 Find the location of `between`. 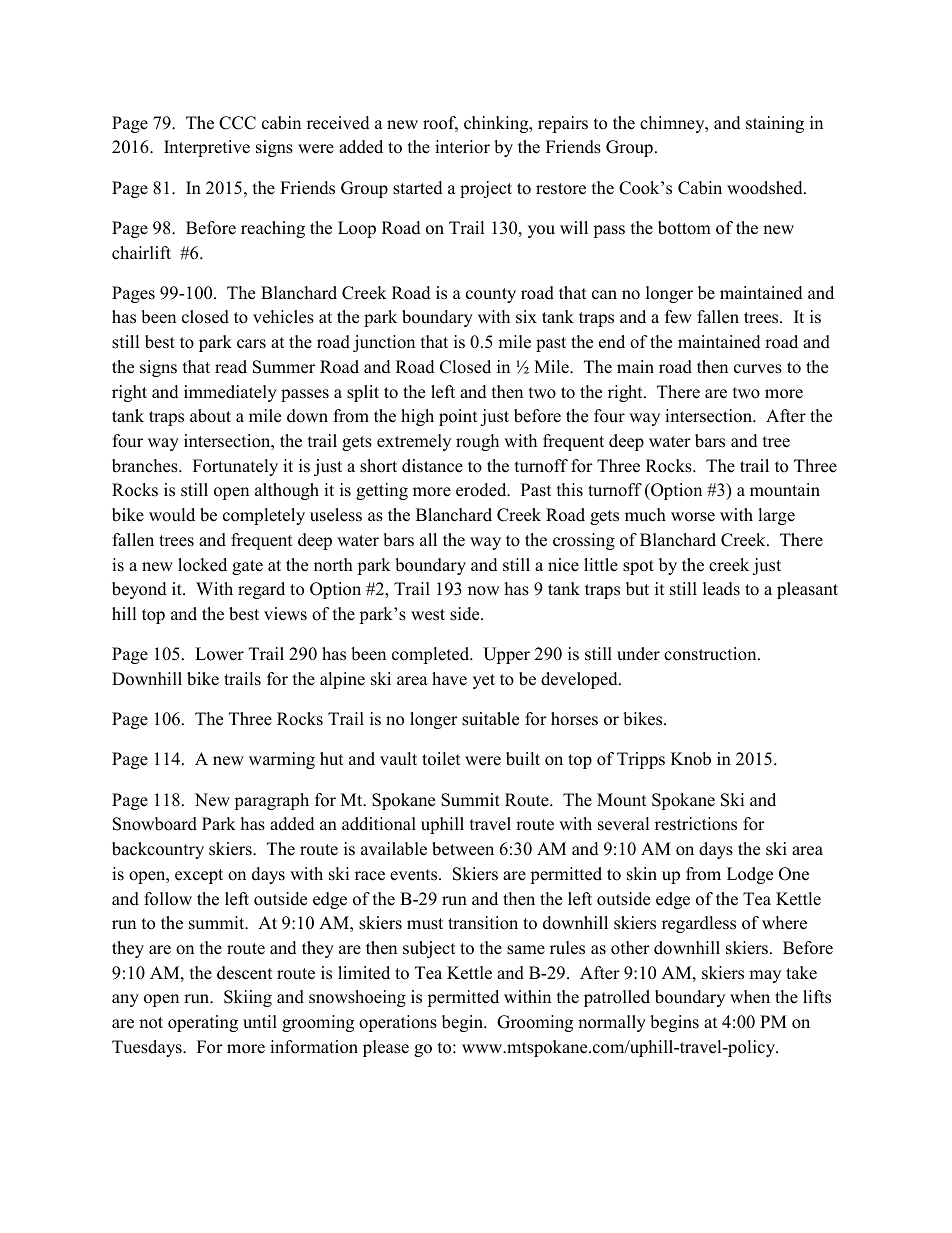

between is located at coordinates (463, 849).
